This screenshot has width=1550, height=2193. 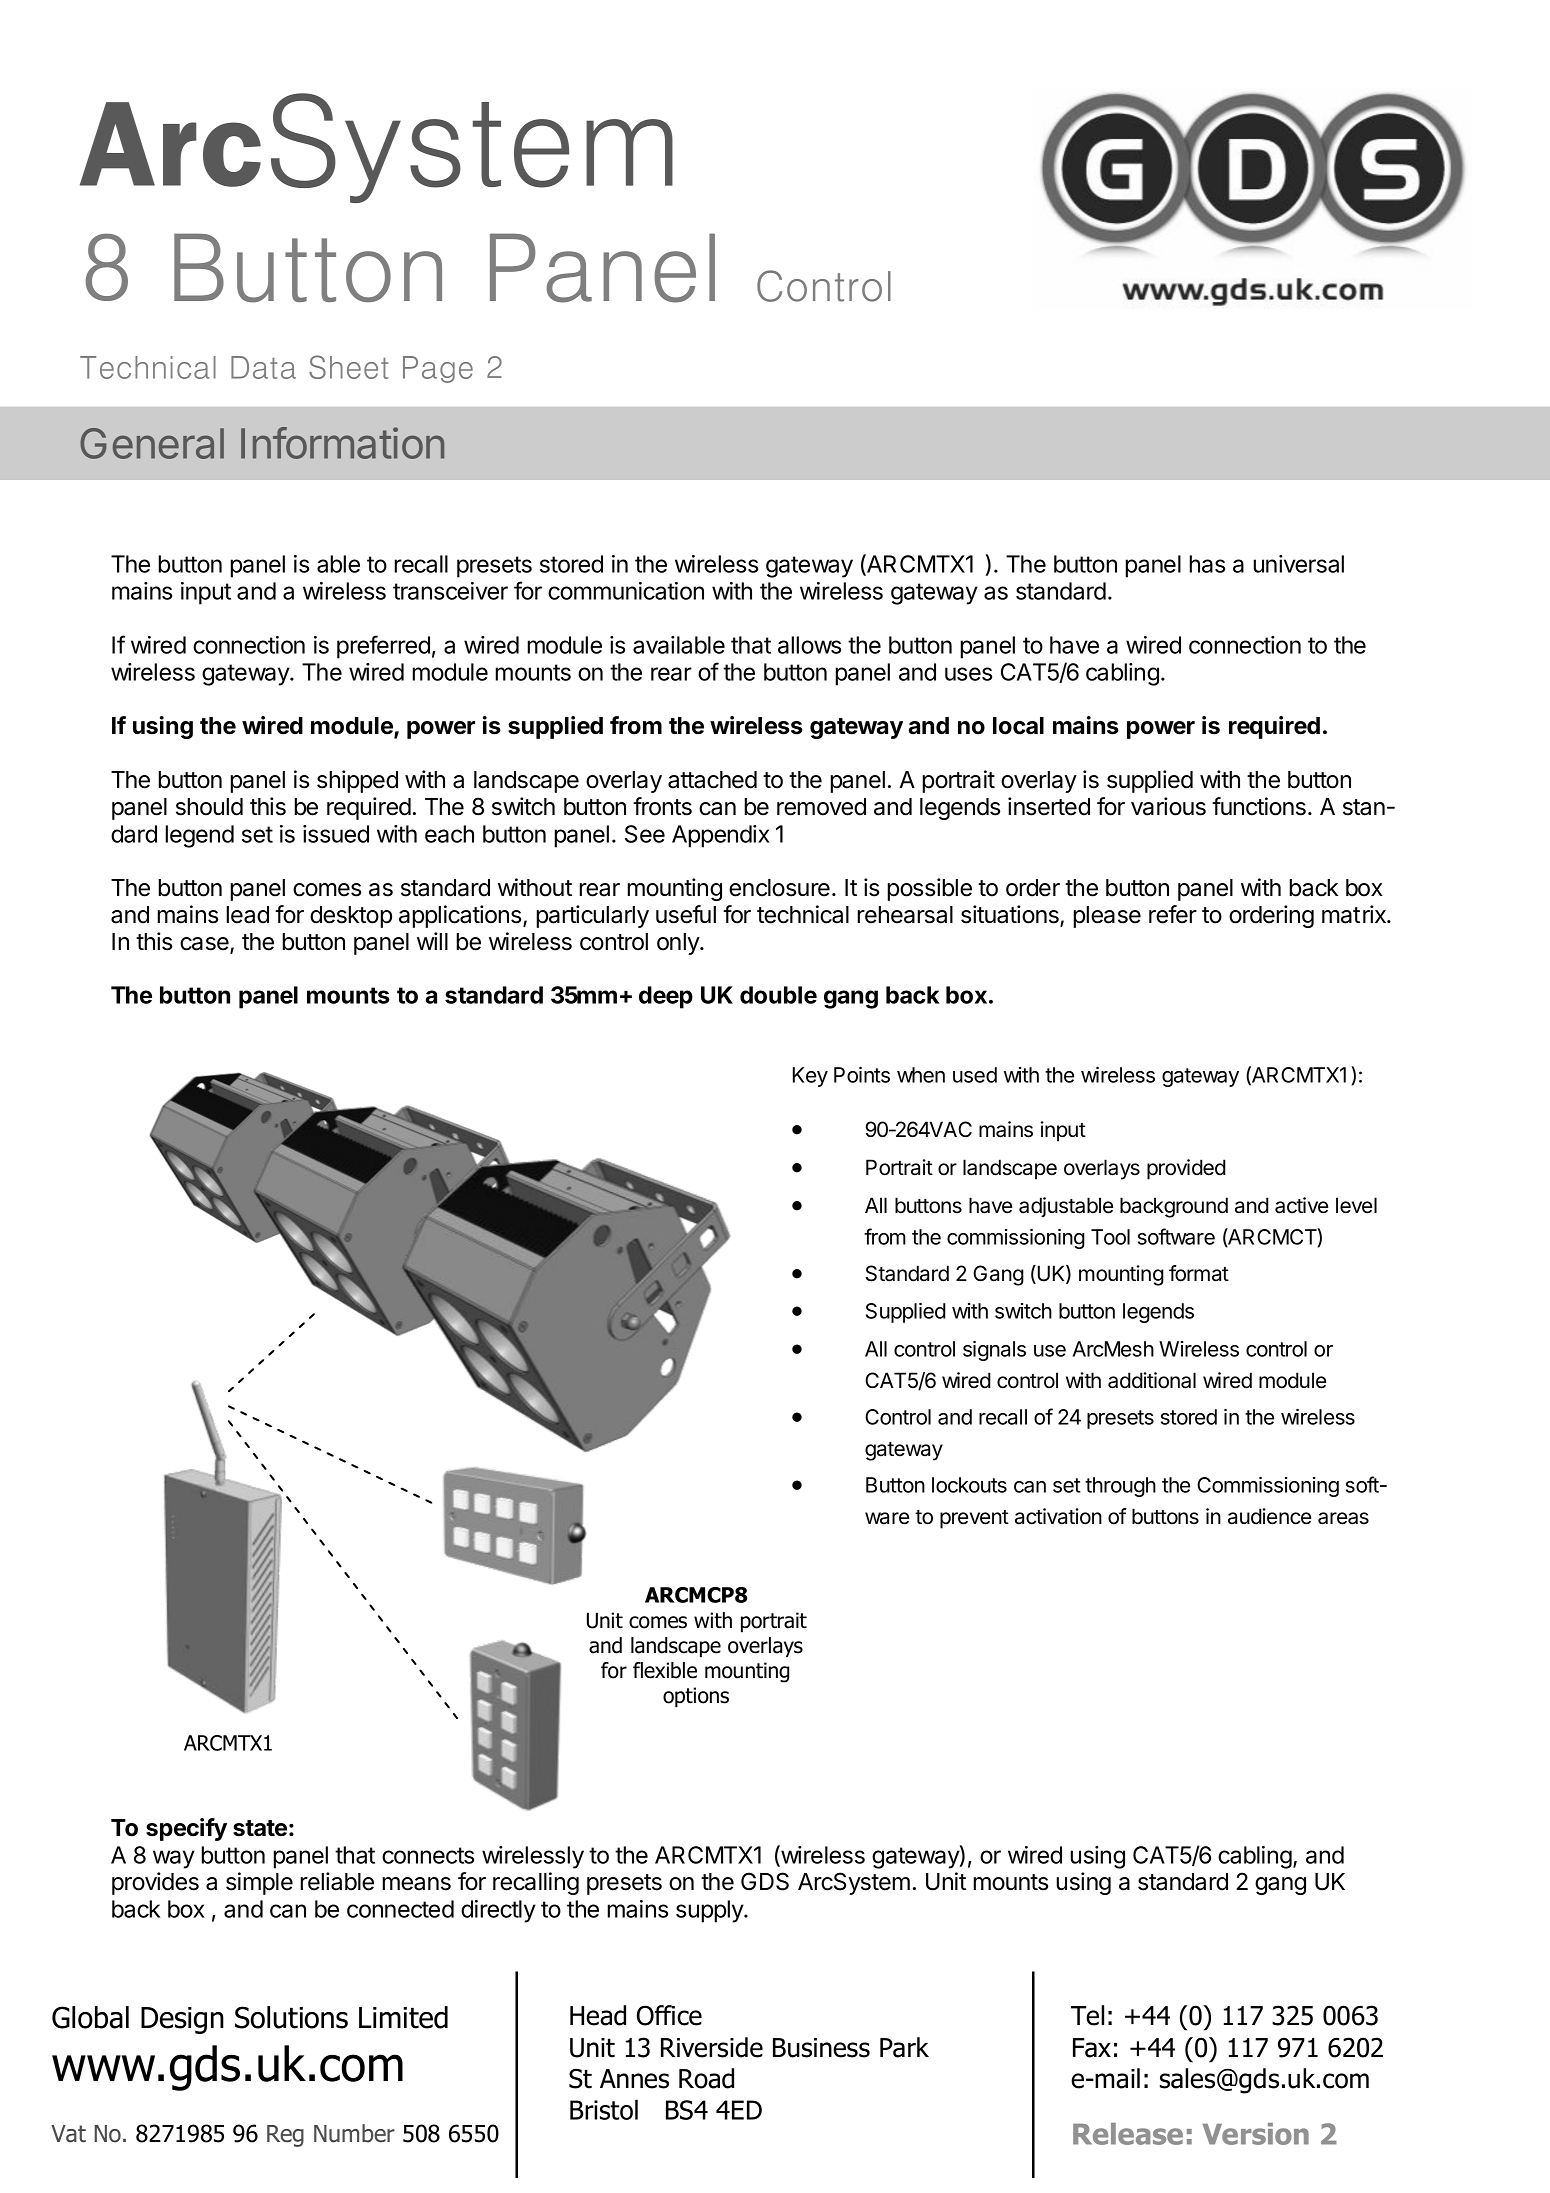 What do you see at coordinates (263, 367) in the screenshot?
I see `Data` at bounding box center [263, 367].
